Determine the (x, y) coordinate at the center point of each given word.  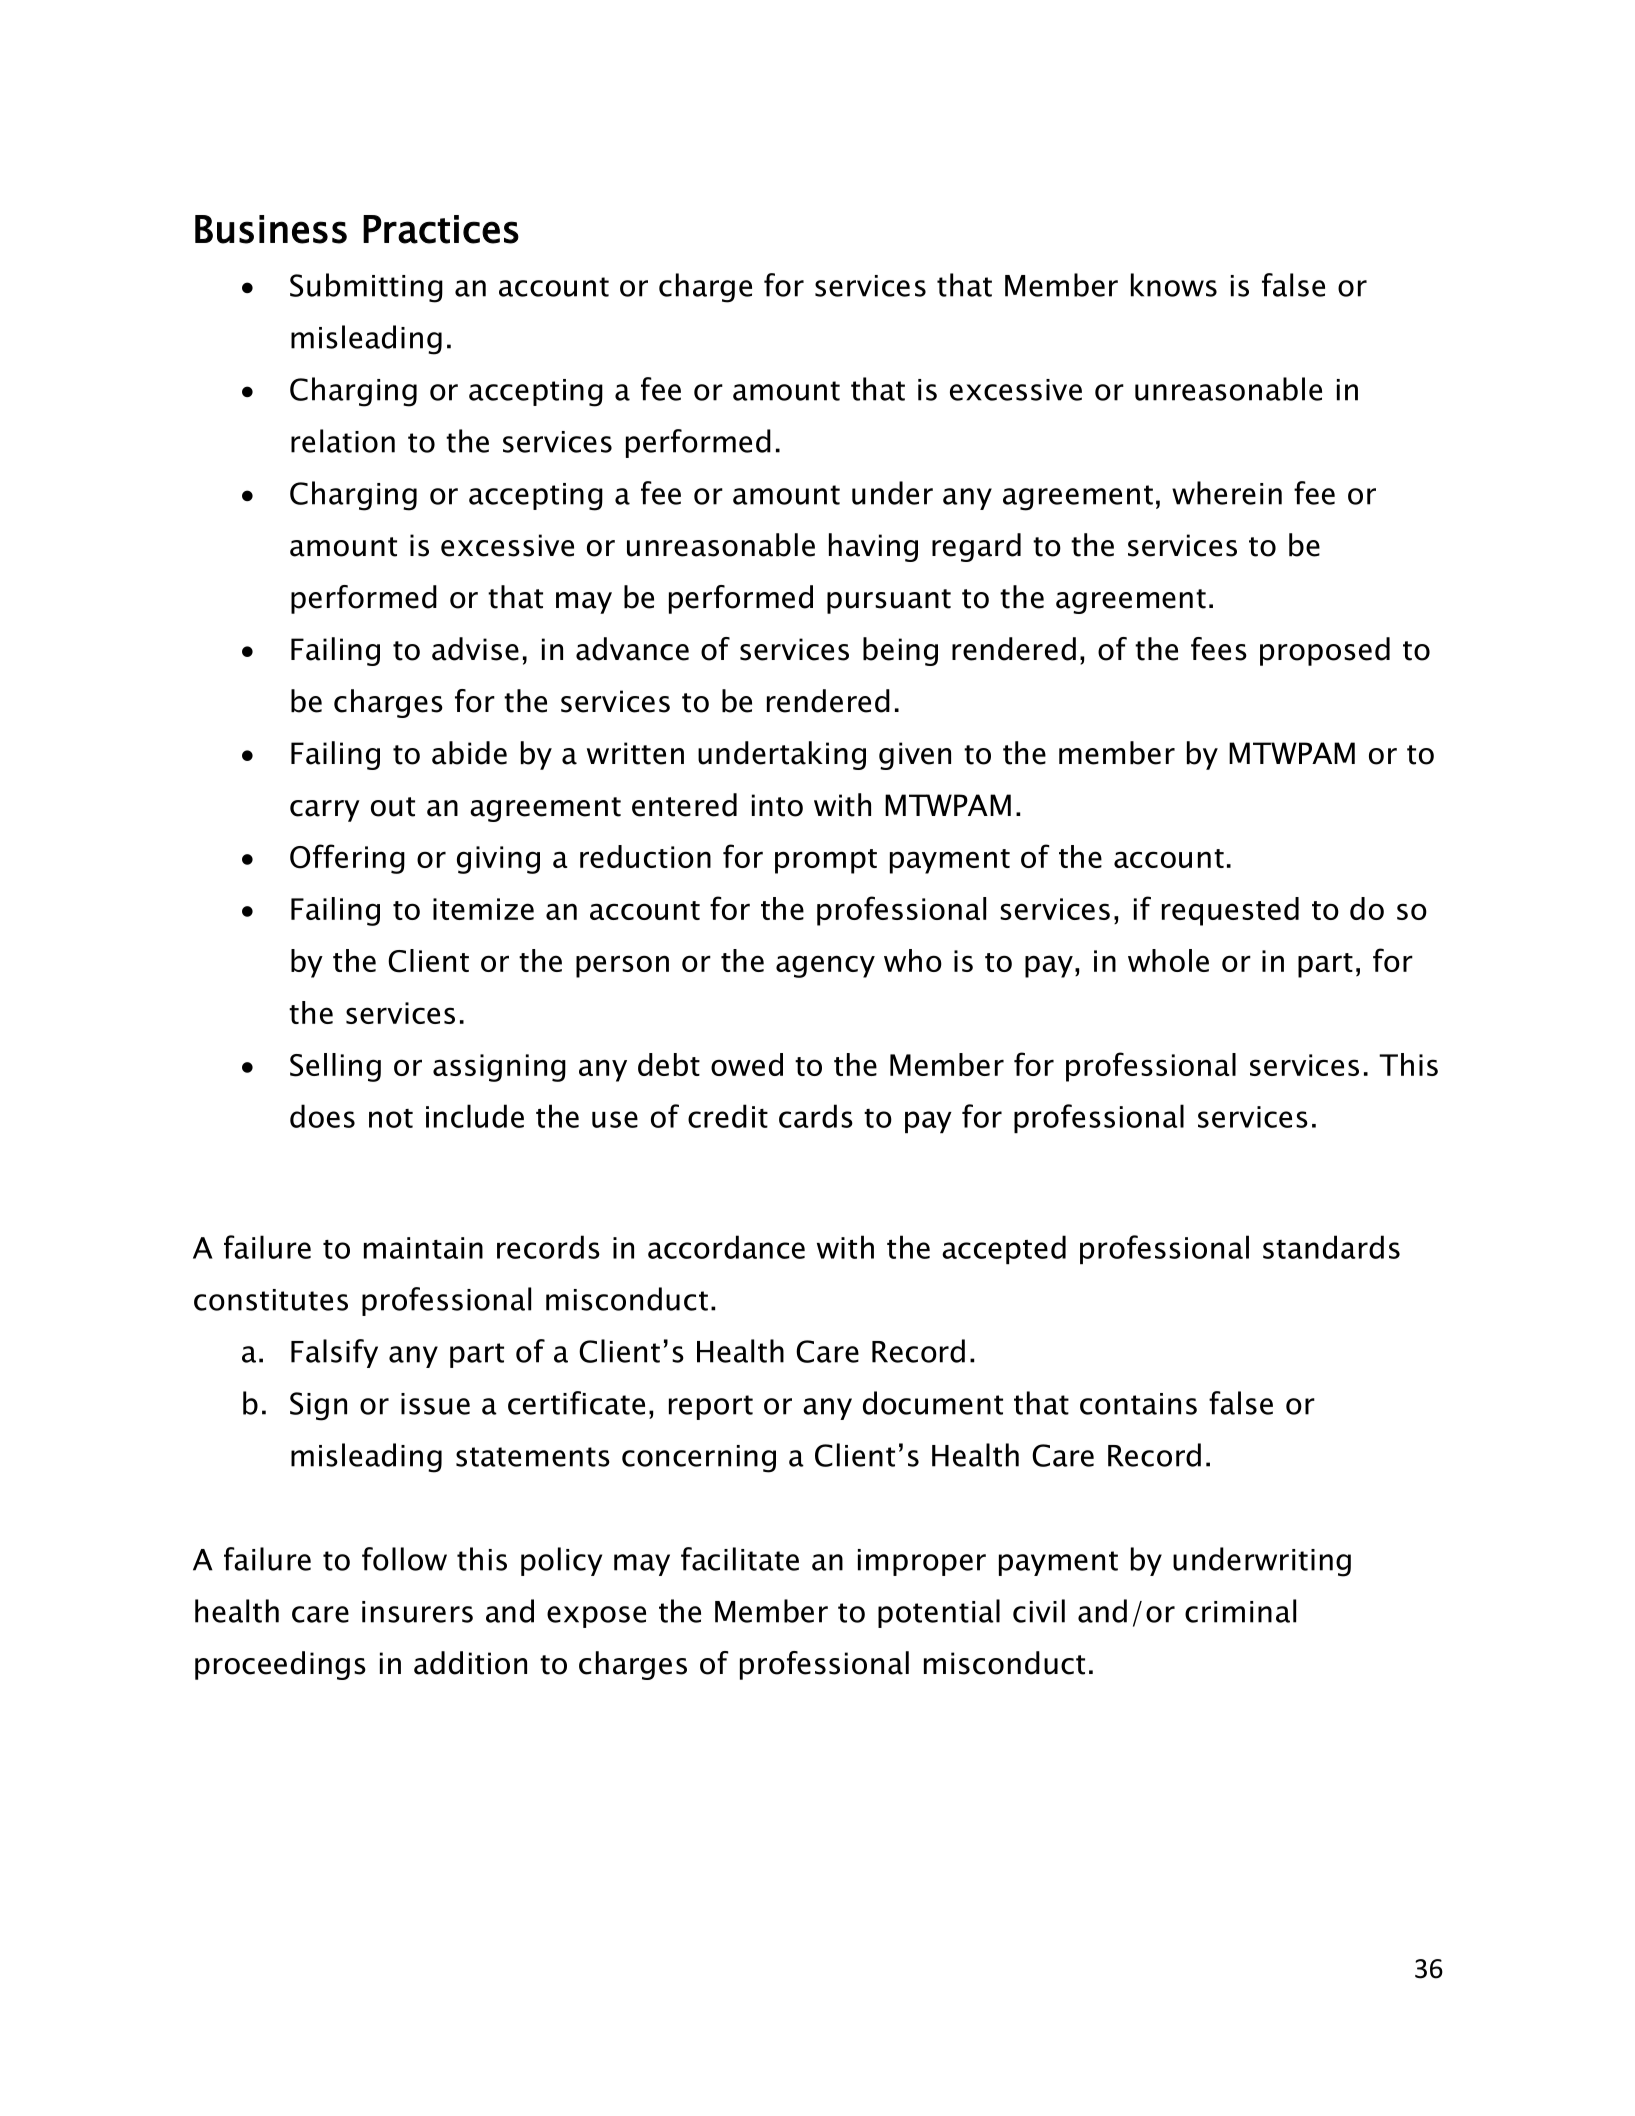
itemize (483, 909)
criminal (1240, 1611)
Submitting (366, 288)
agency (825, 966)
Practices (441, 229)
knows (1174, 285)
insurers (417, 1612)
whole (1168, 960)
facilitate (740, 1559)
